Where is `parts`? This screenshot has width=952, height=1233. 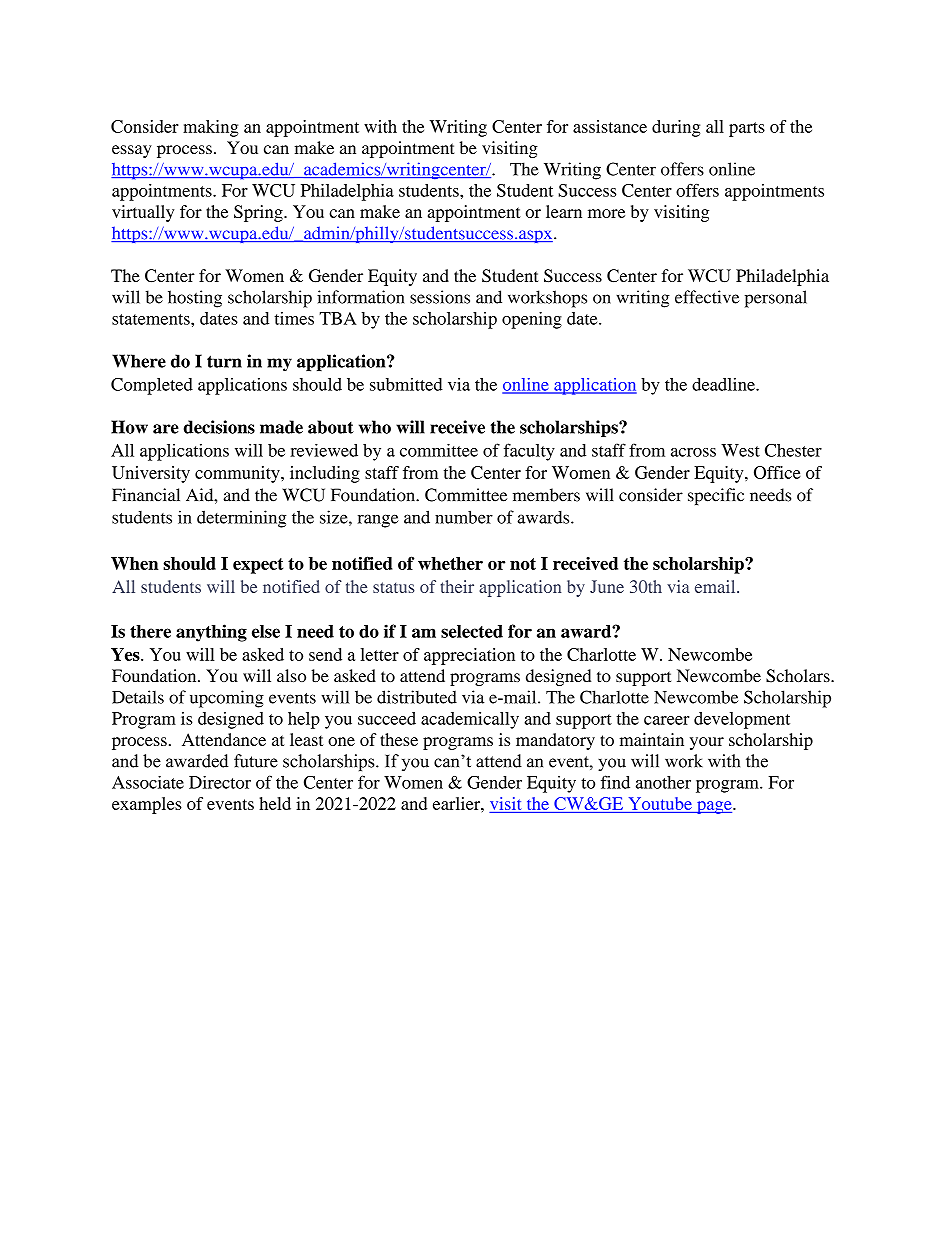
parts is located at coordinates (747, 129).
